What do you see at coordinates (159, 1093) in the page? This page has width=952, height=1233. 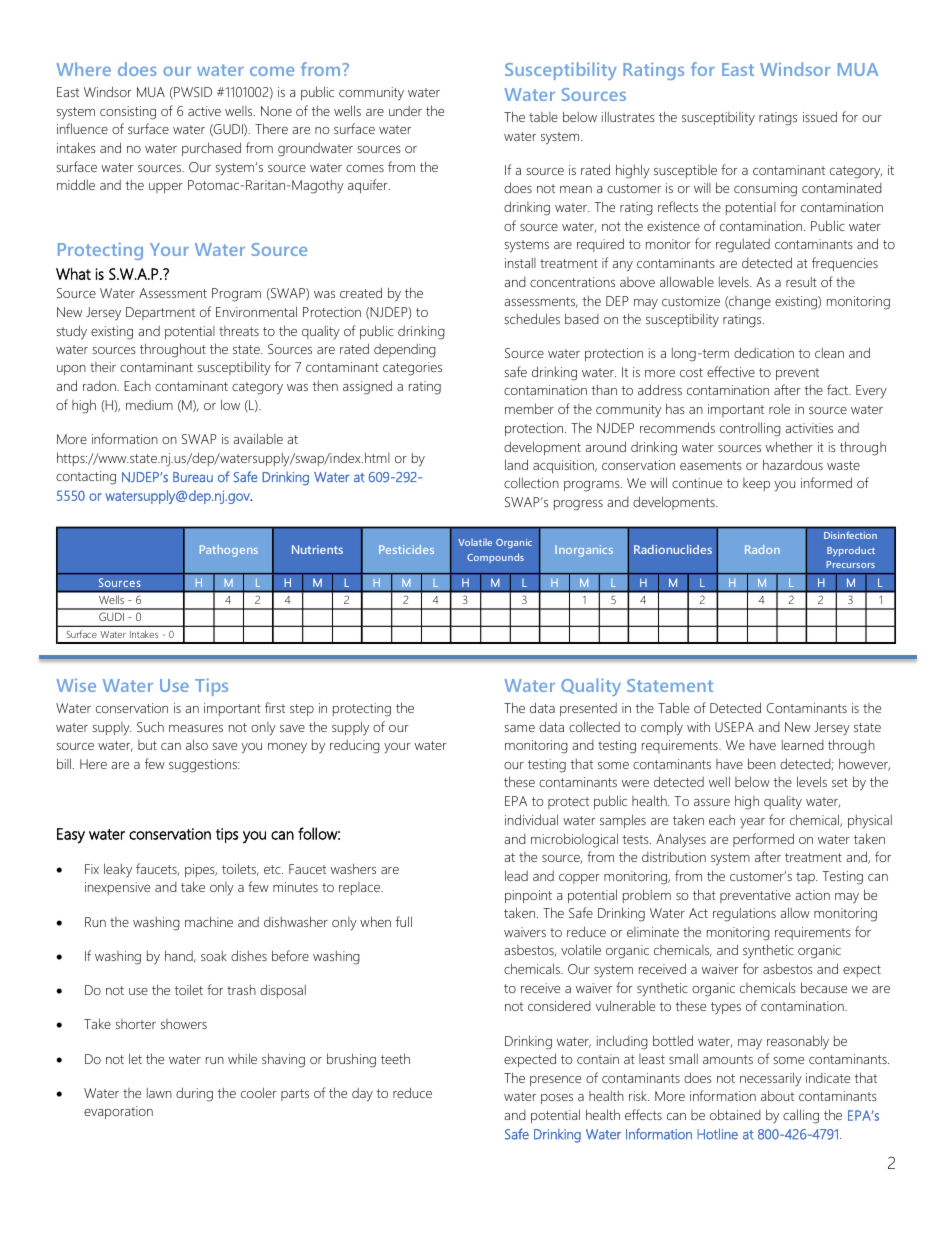 I see `lawn` at bounding box center [159, 1093].
